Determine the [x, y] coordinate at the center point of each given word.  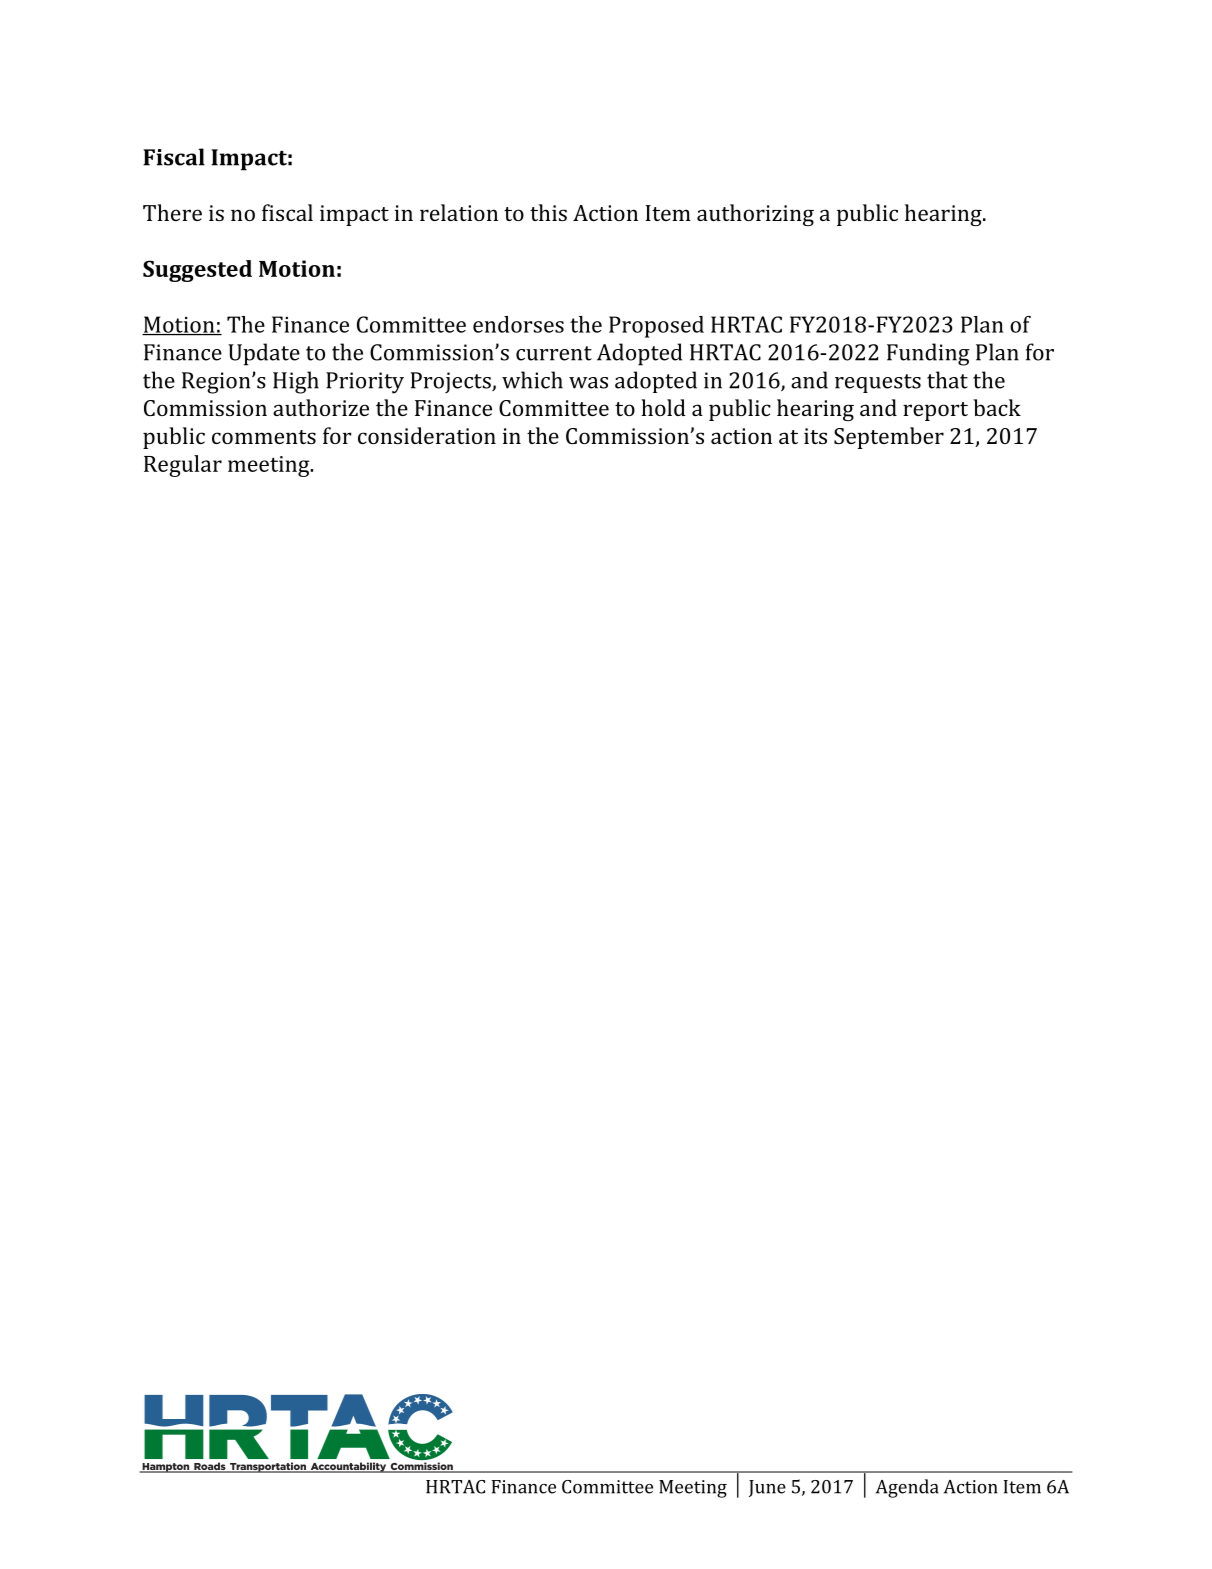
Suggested [197, 271]
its [815, 436]
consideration [427, 435]
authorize [321, 407]
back [997, 407]
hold [663, 407]
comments [264, 437]
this [548, 212]
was [588, 383]
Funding [928, 354]
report [935, 411]
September [889, 438]
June [767, 1488]
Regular [183, 466]
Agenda [907, 1488]
